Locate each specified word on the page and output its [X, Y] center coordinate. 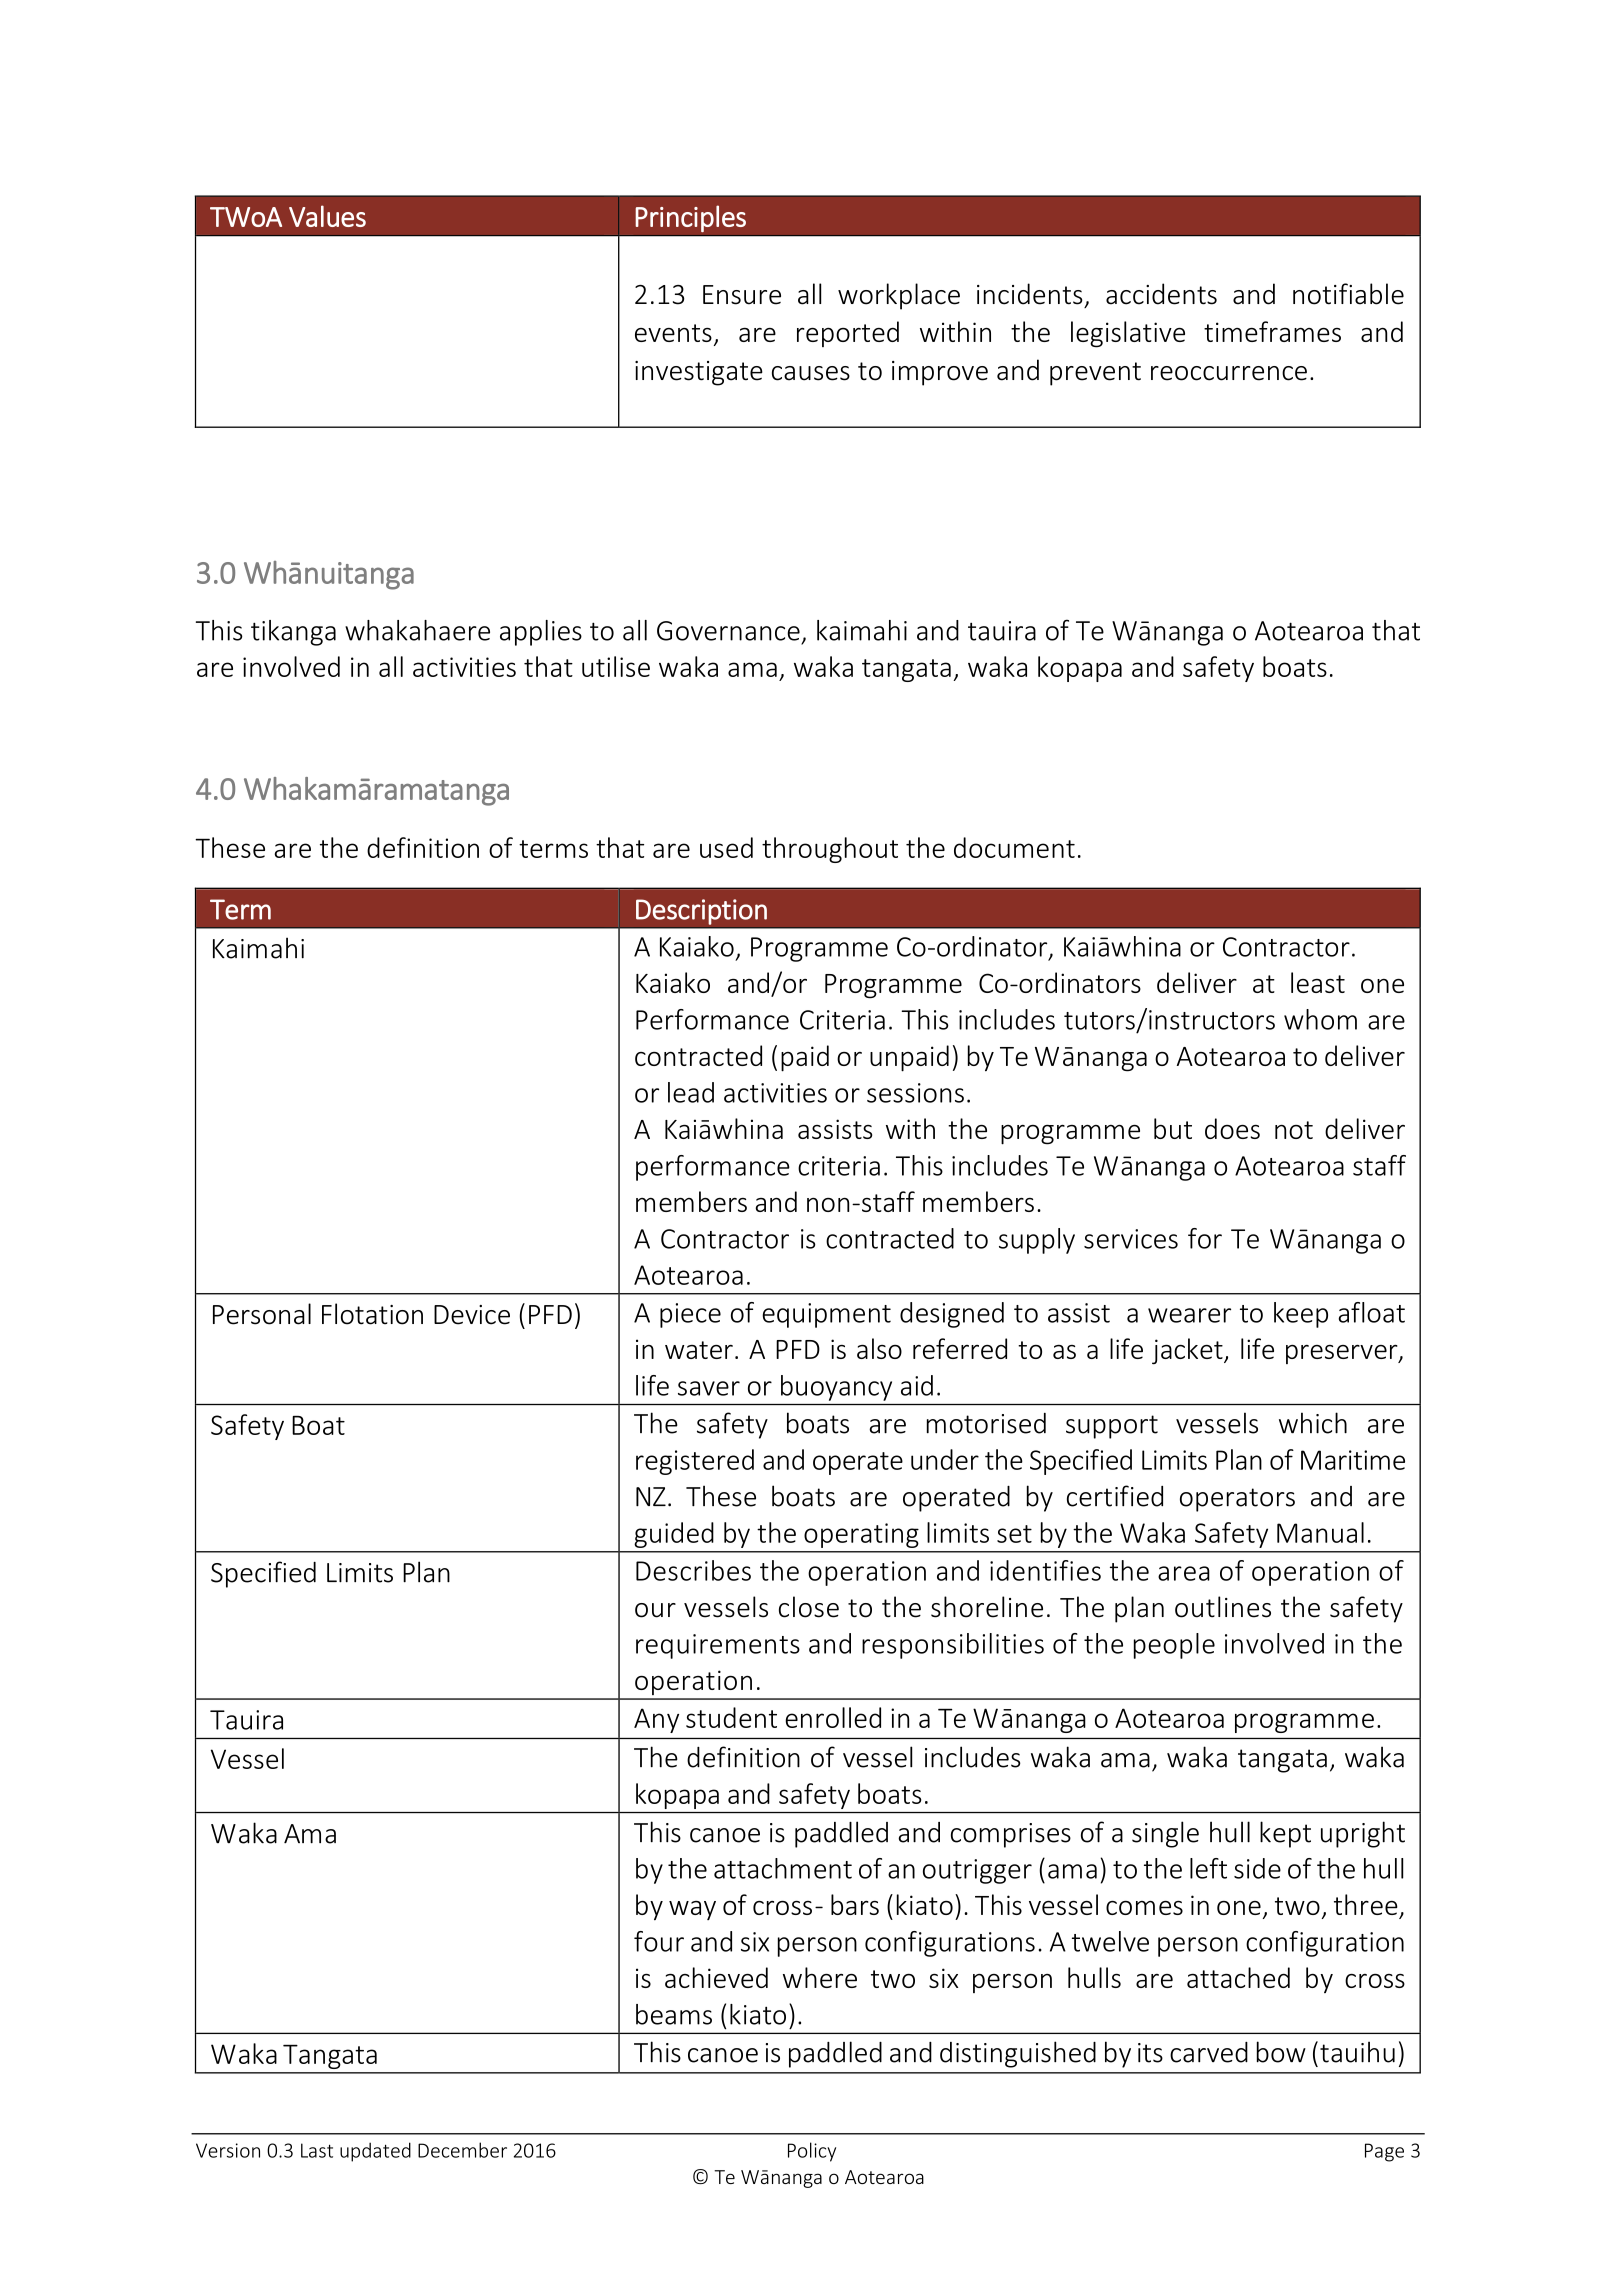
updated [375, 2152]
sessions [915, 1093]
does [1232, 1128]
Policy [812, 2152]
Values [327, 216]
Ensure [742, 295]
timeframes [1272, 331]
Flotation [372, 1314]
